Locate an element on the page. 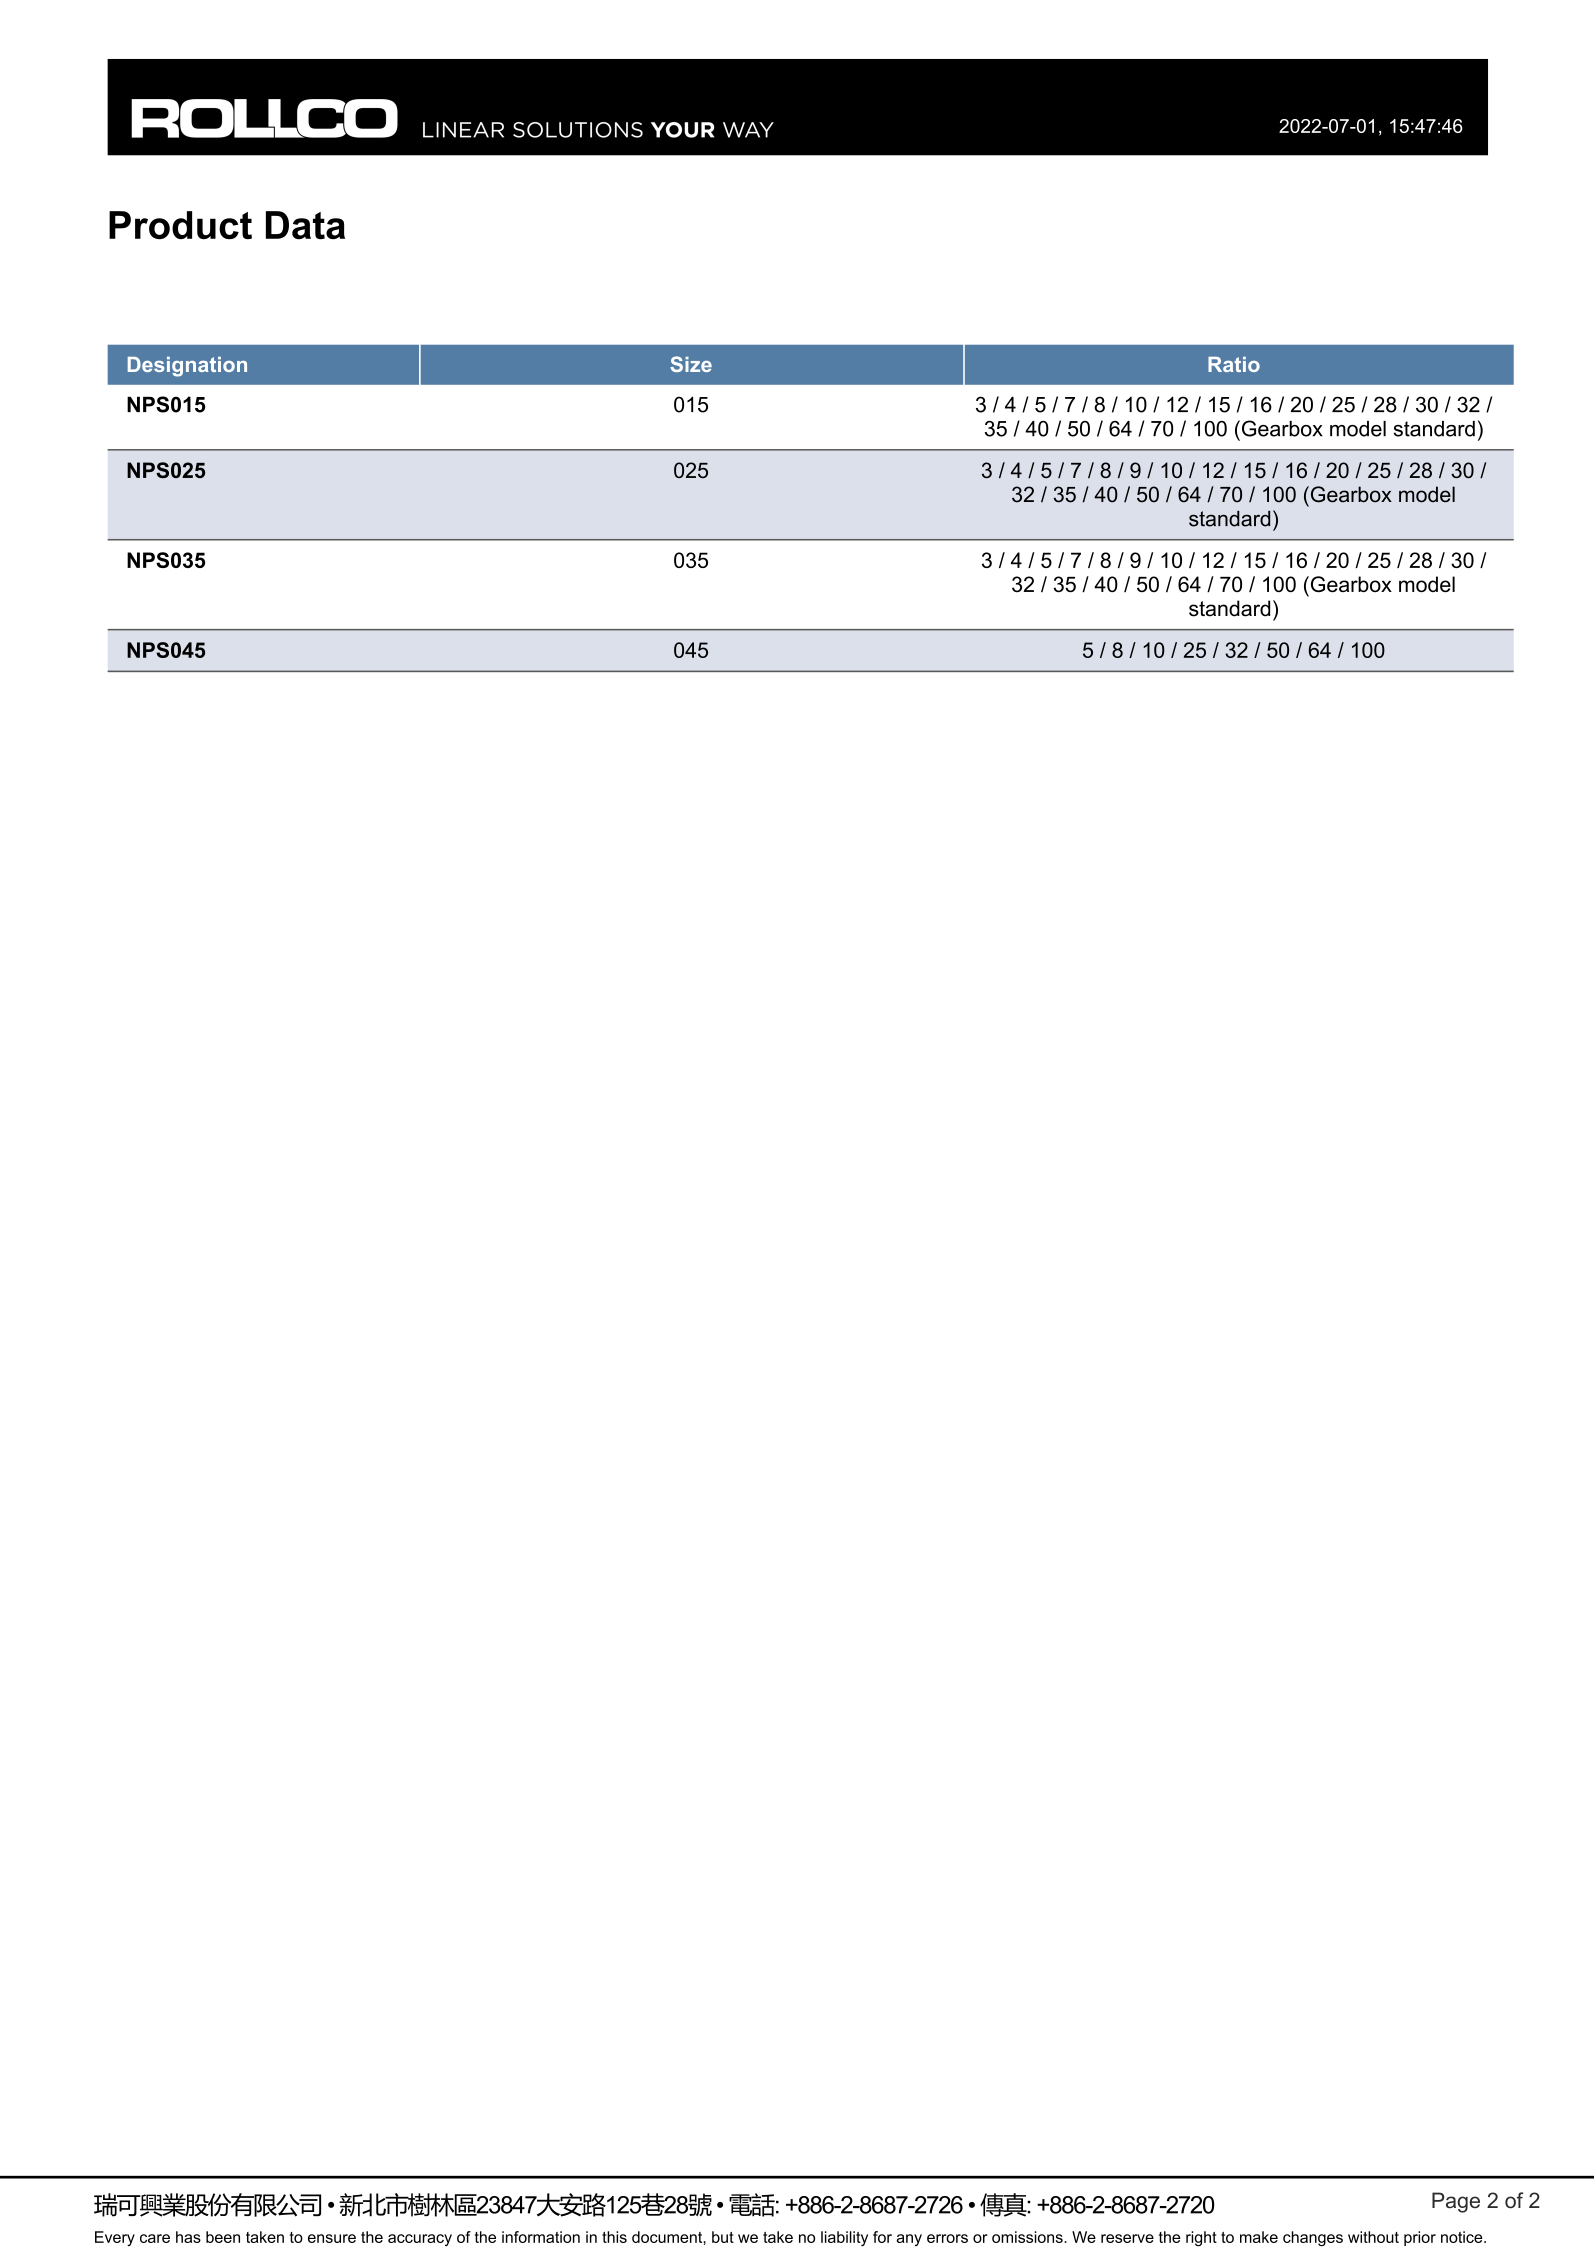 Image resolution: width=1594 pixels, height=2256 pixels. Product is located at coordinates (180, 225).
